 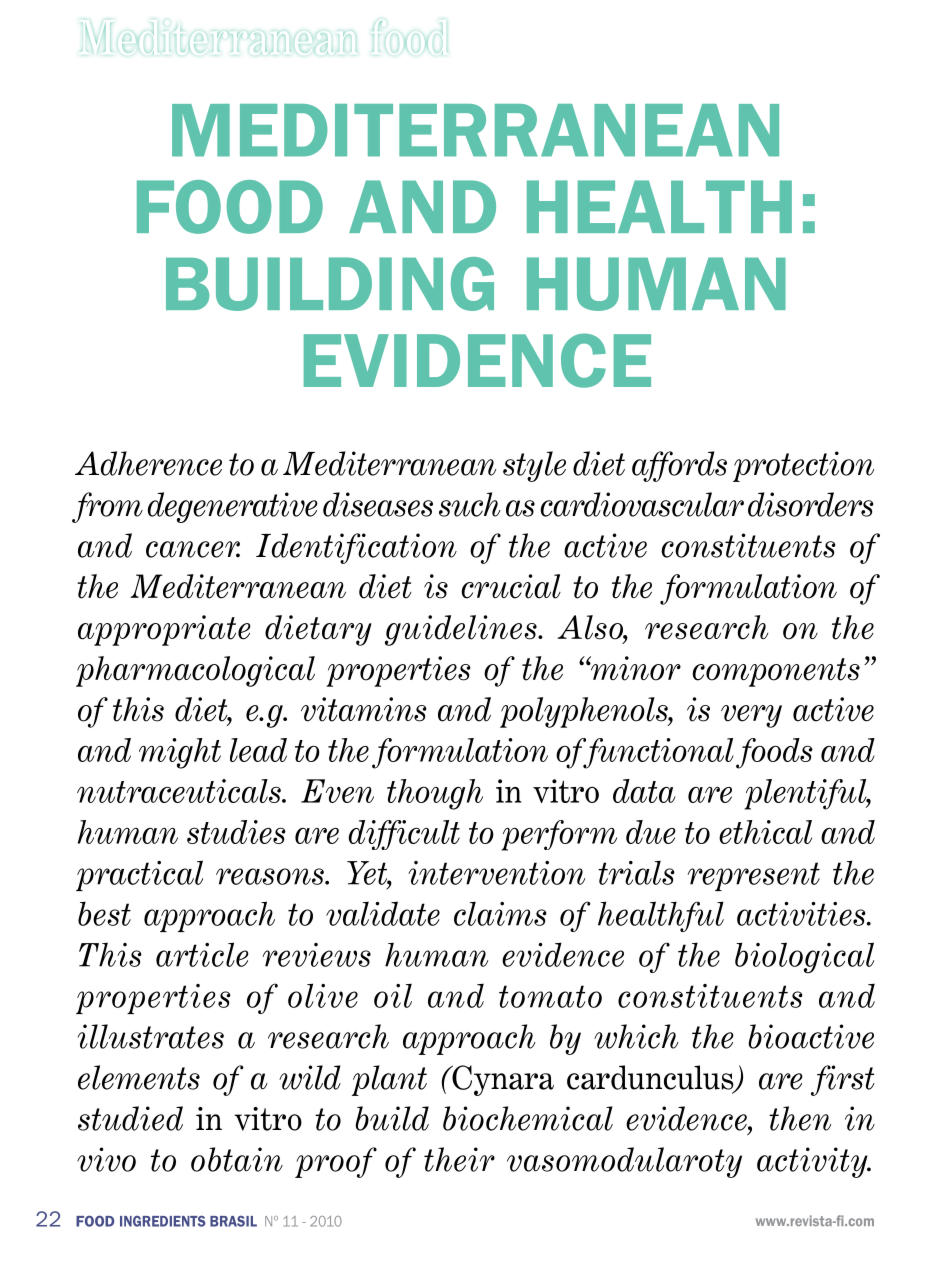 What do you see at coordinates (180, 753) in the screenshot?
I see `might` at bounding box center [180, 753].
